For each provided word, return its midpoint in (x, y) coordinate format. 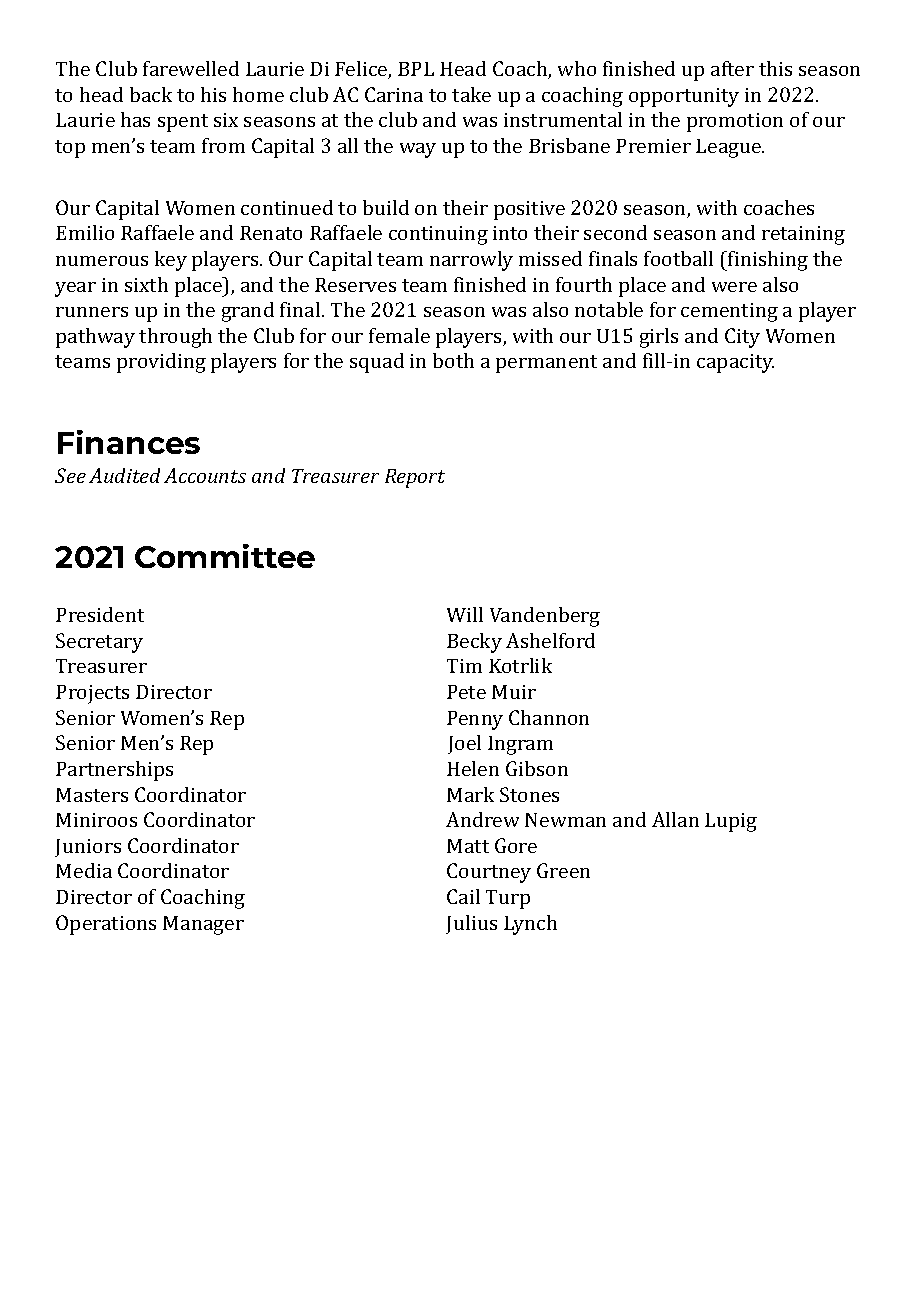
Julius (471, 924)
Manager (203, 925)
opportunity (684, 97)
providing (161, 363)
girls (659, 338)
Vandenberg (545, 617)
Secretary (99, 643)
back (151, 94)
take (471, 94)
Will (465, 614)
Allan (675, 819)
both (453, 360)
